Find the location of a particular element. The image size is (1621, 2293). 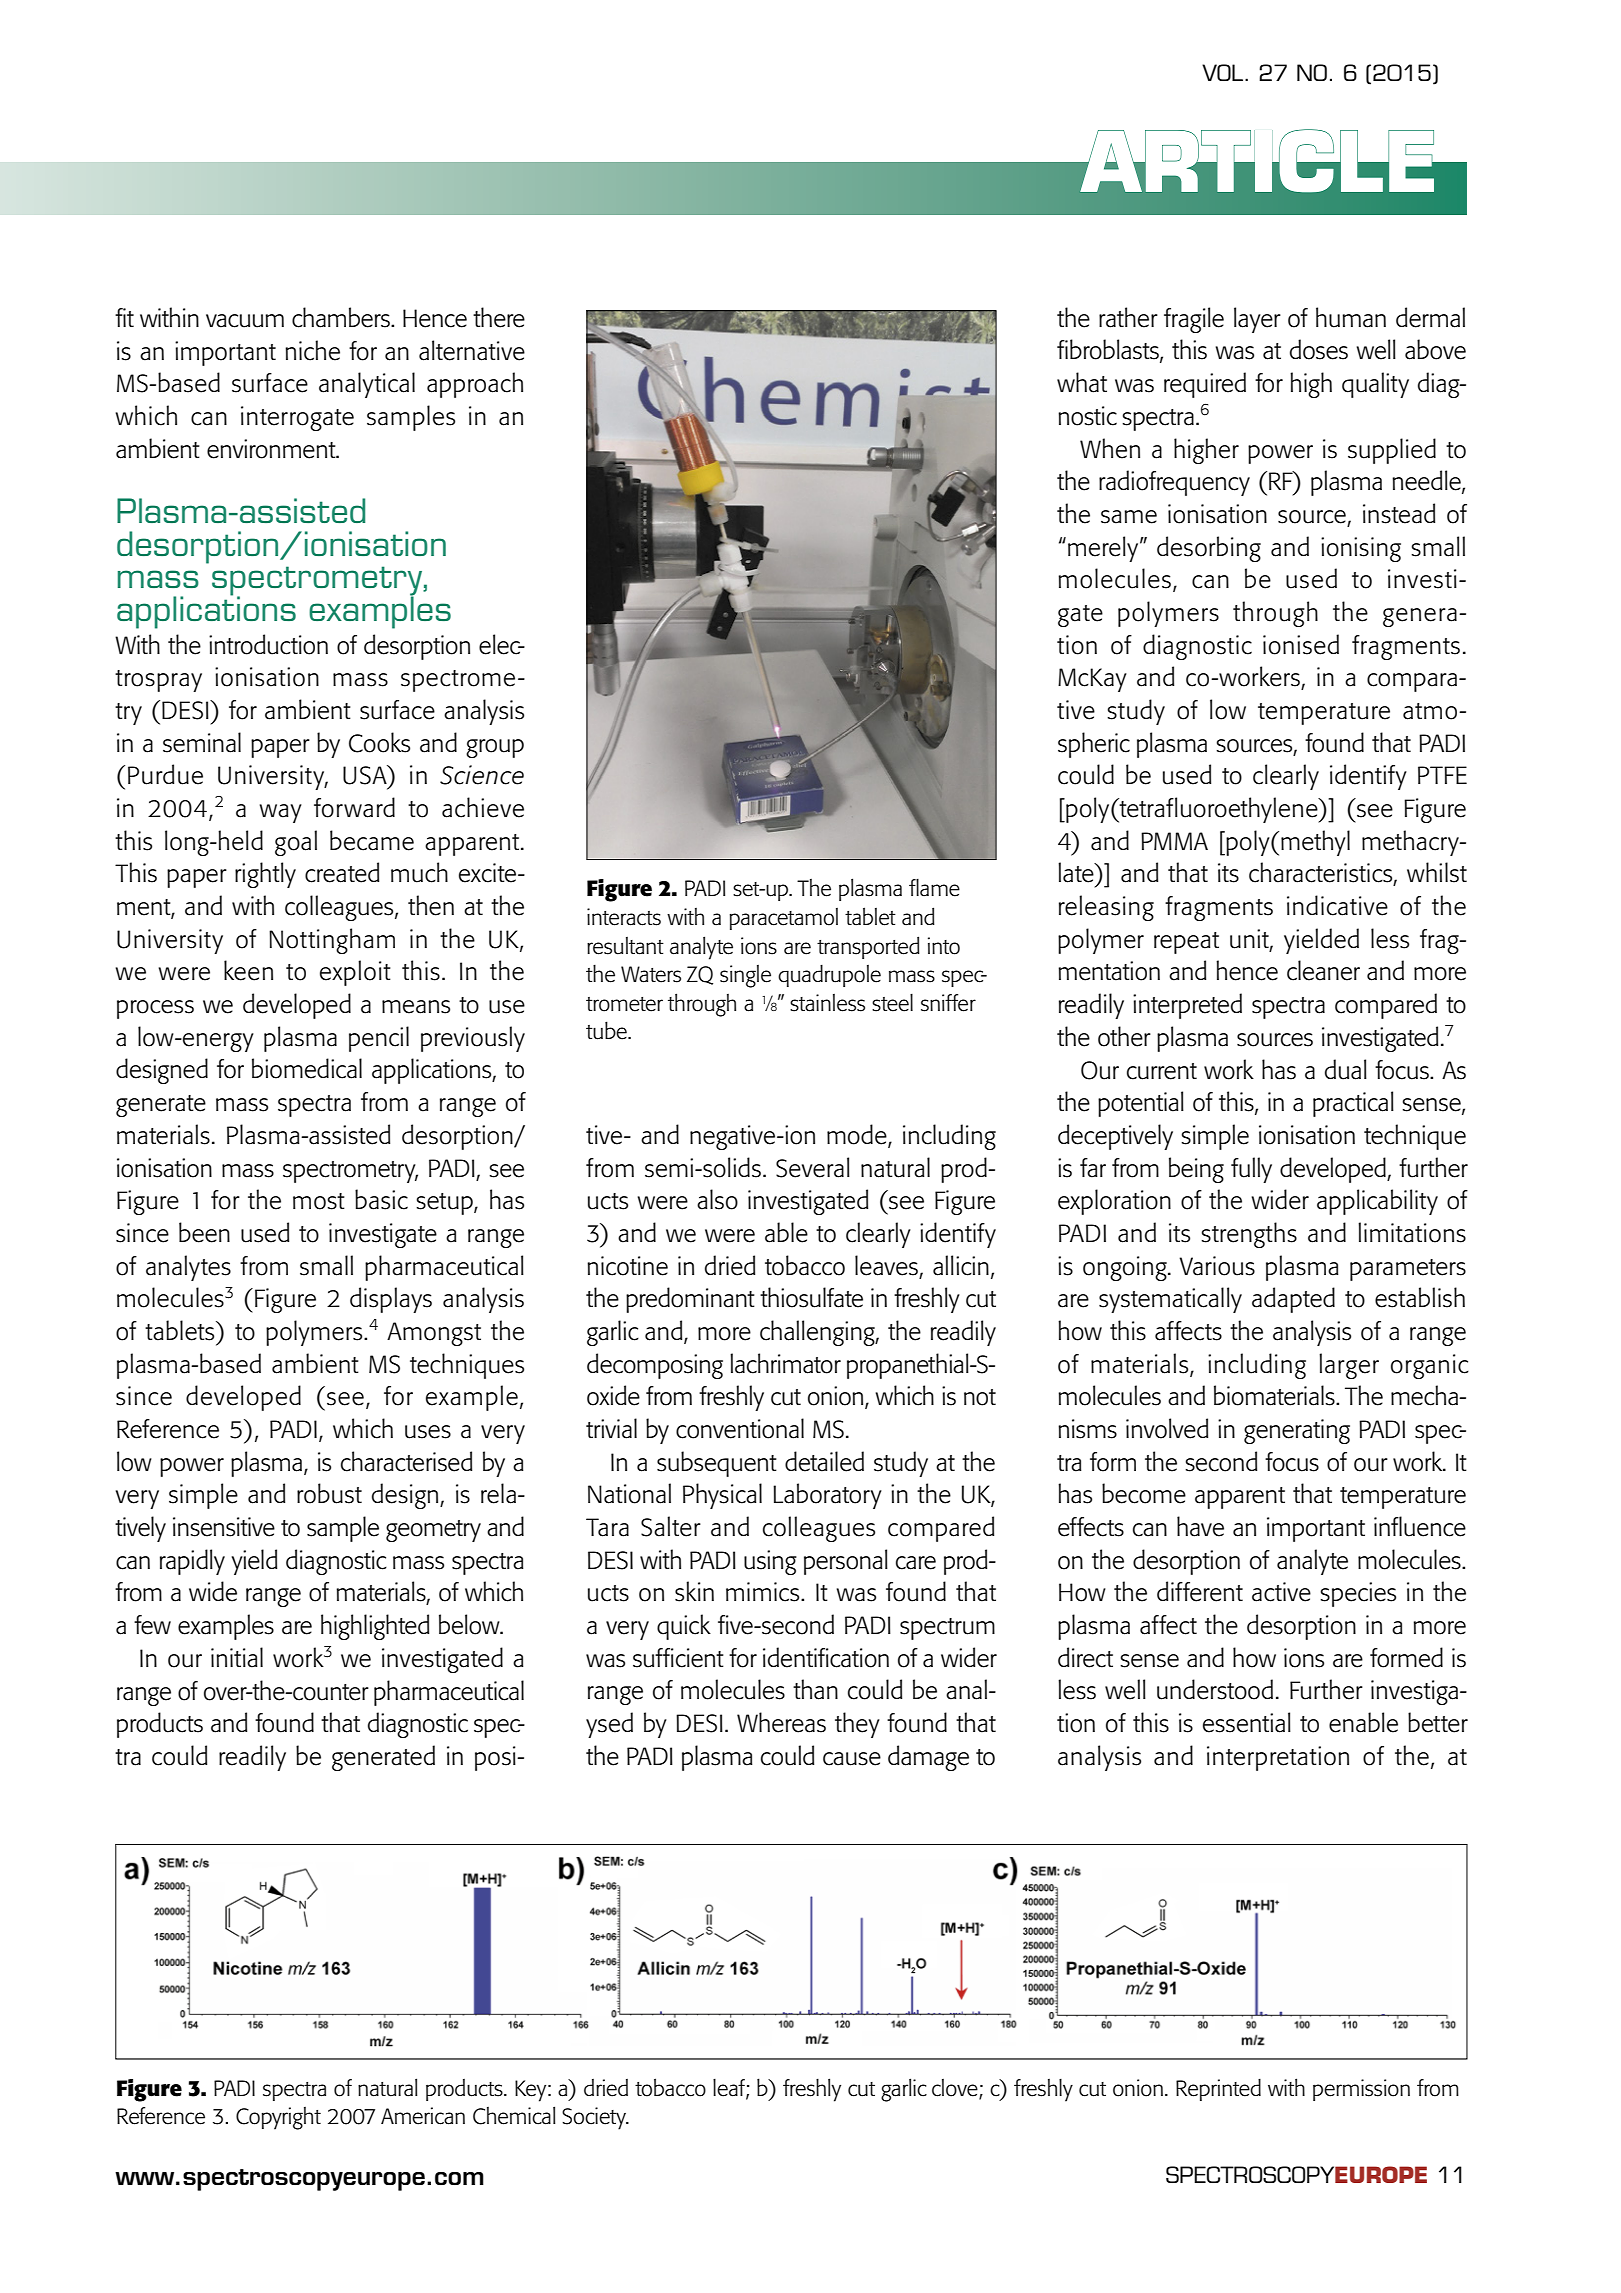

initial is located at coordinates (237, 1657).
